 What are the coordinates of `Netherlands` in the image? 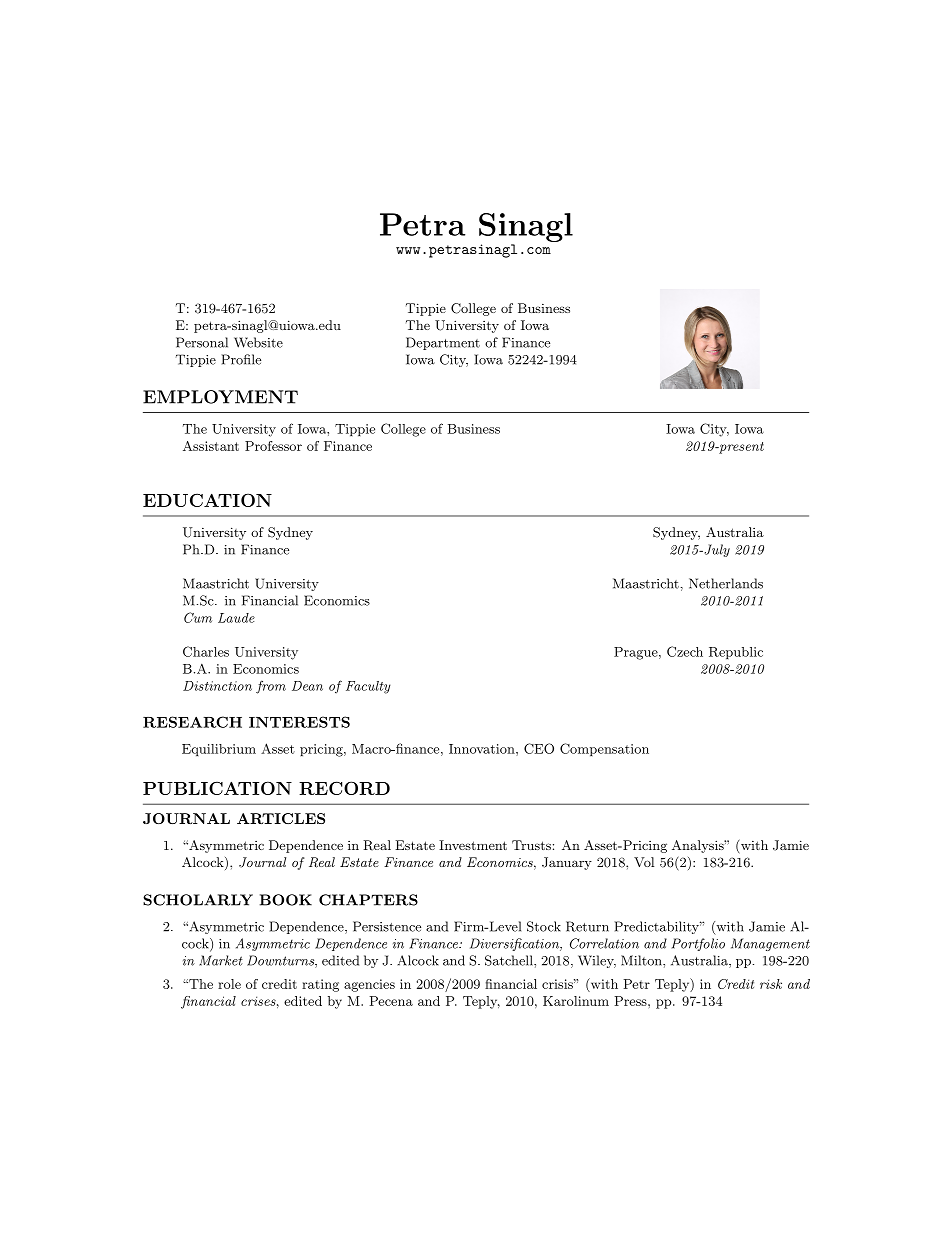 It's located at (726, 583).
